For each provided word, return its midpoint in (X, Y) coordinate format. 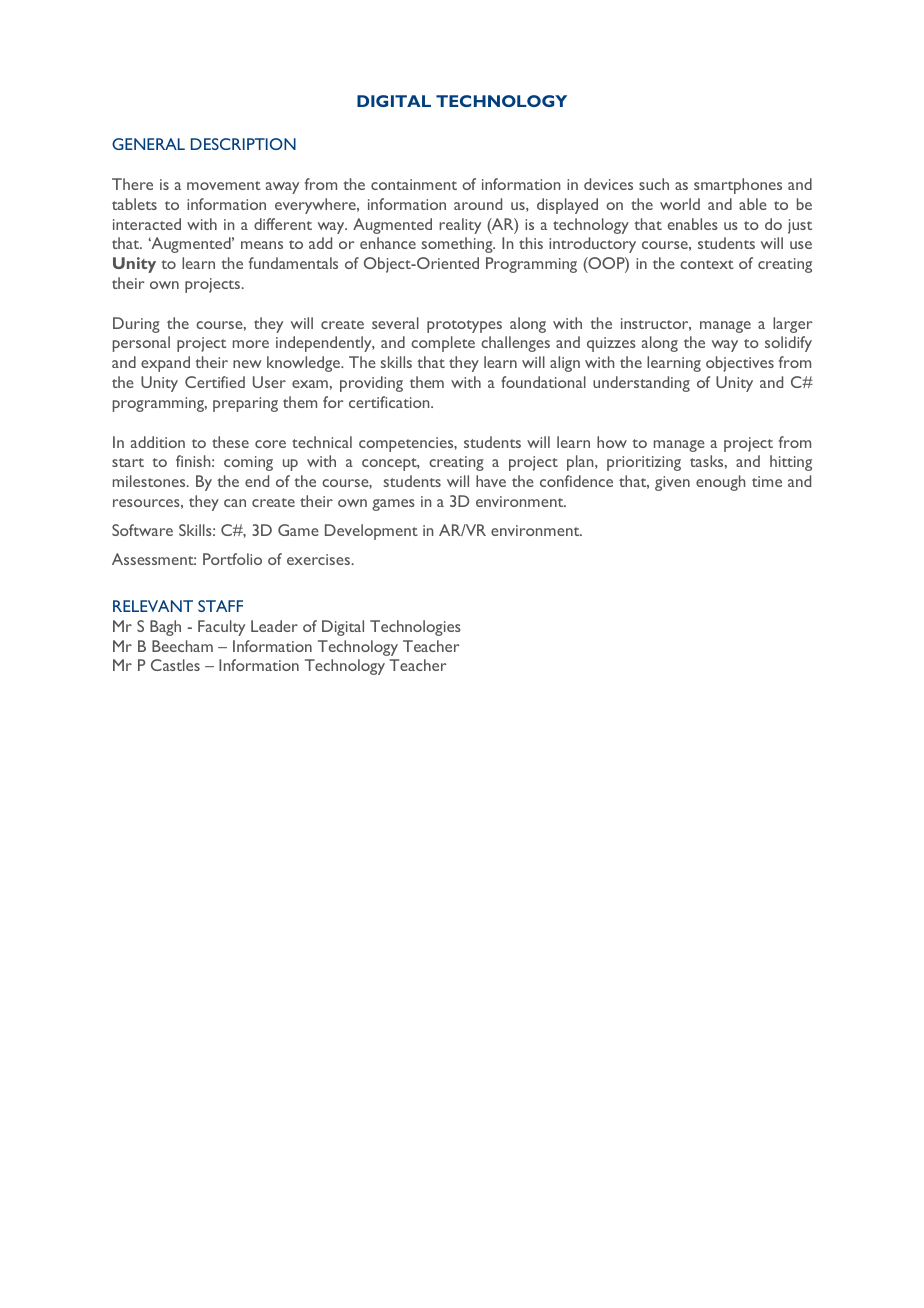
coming (248, 463)
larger (792, 325)
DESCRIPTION (243, 144)
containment (414, 184)
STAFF (220, 606)
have (491, 481)
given (672, 483)
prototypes (464, 326)
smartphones (738, 186)
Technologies (415, 628)
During (136, 325)
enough (720, 483)
